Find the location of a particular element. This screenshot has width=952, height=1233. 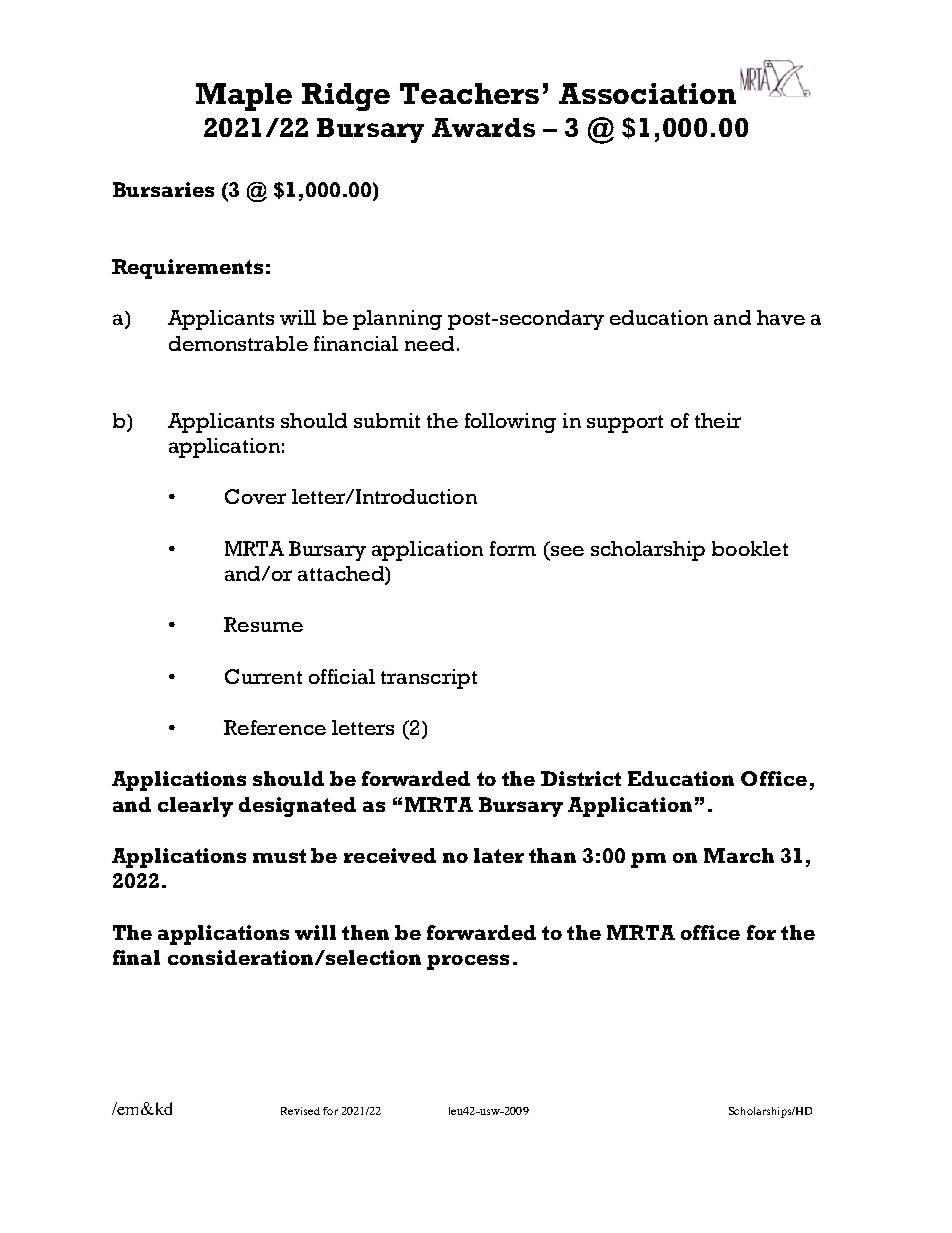

Awards is located at coordinates (483, 127).
